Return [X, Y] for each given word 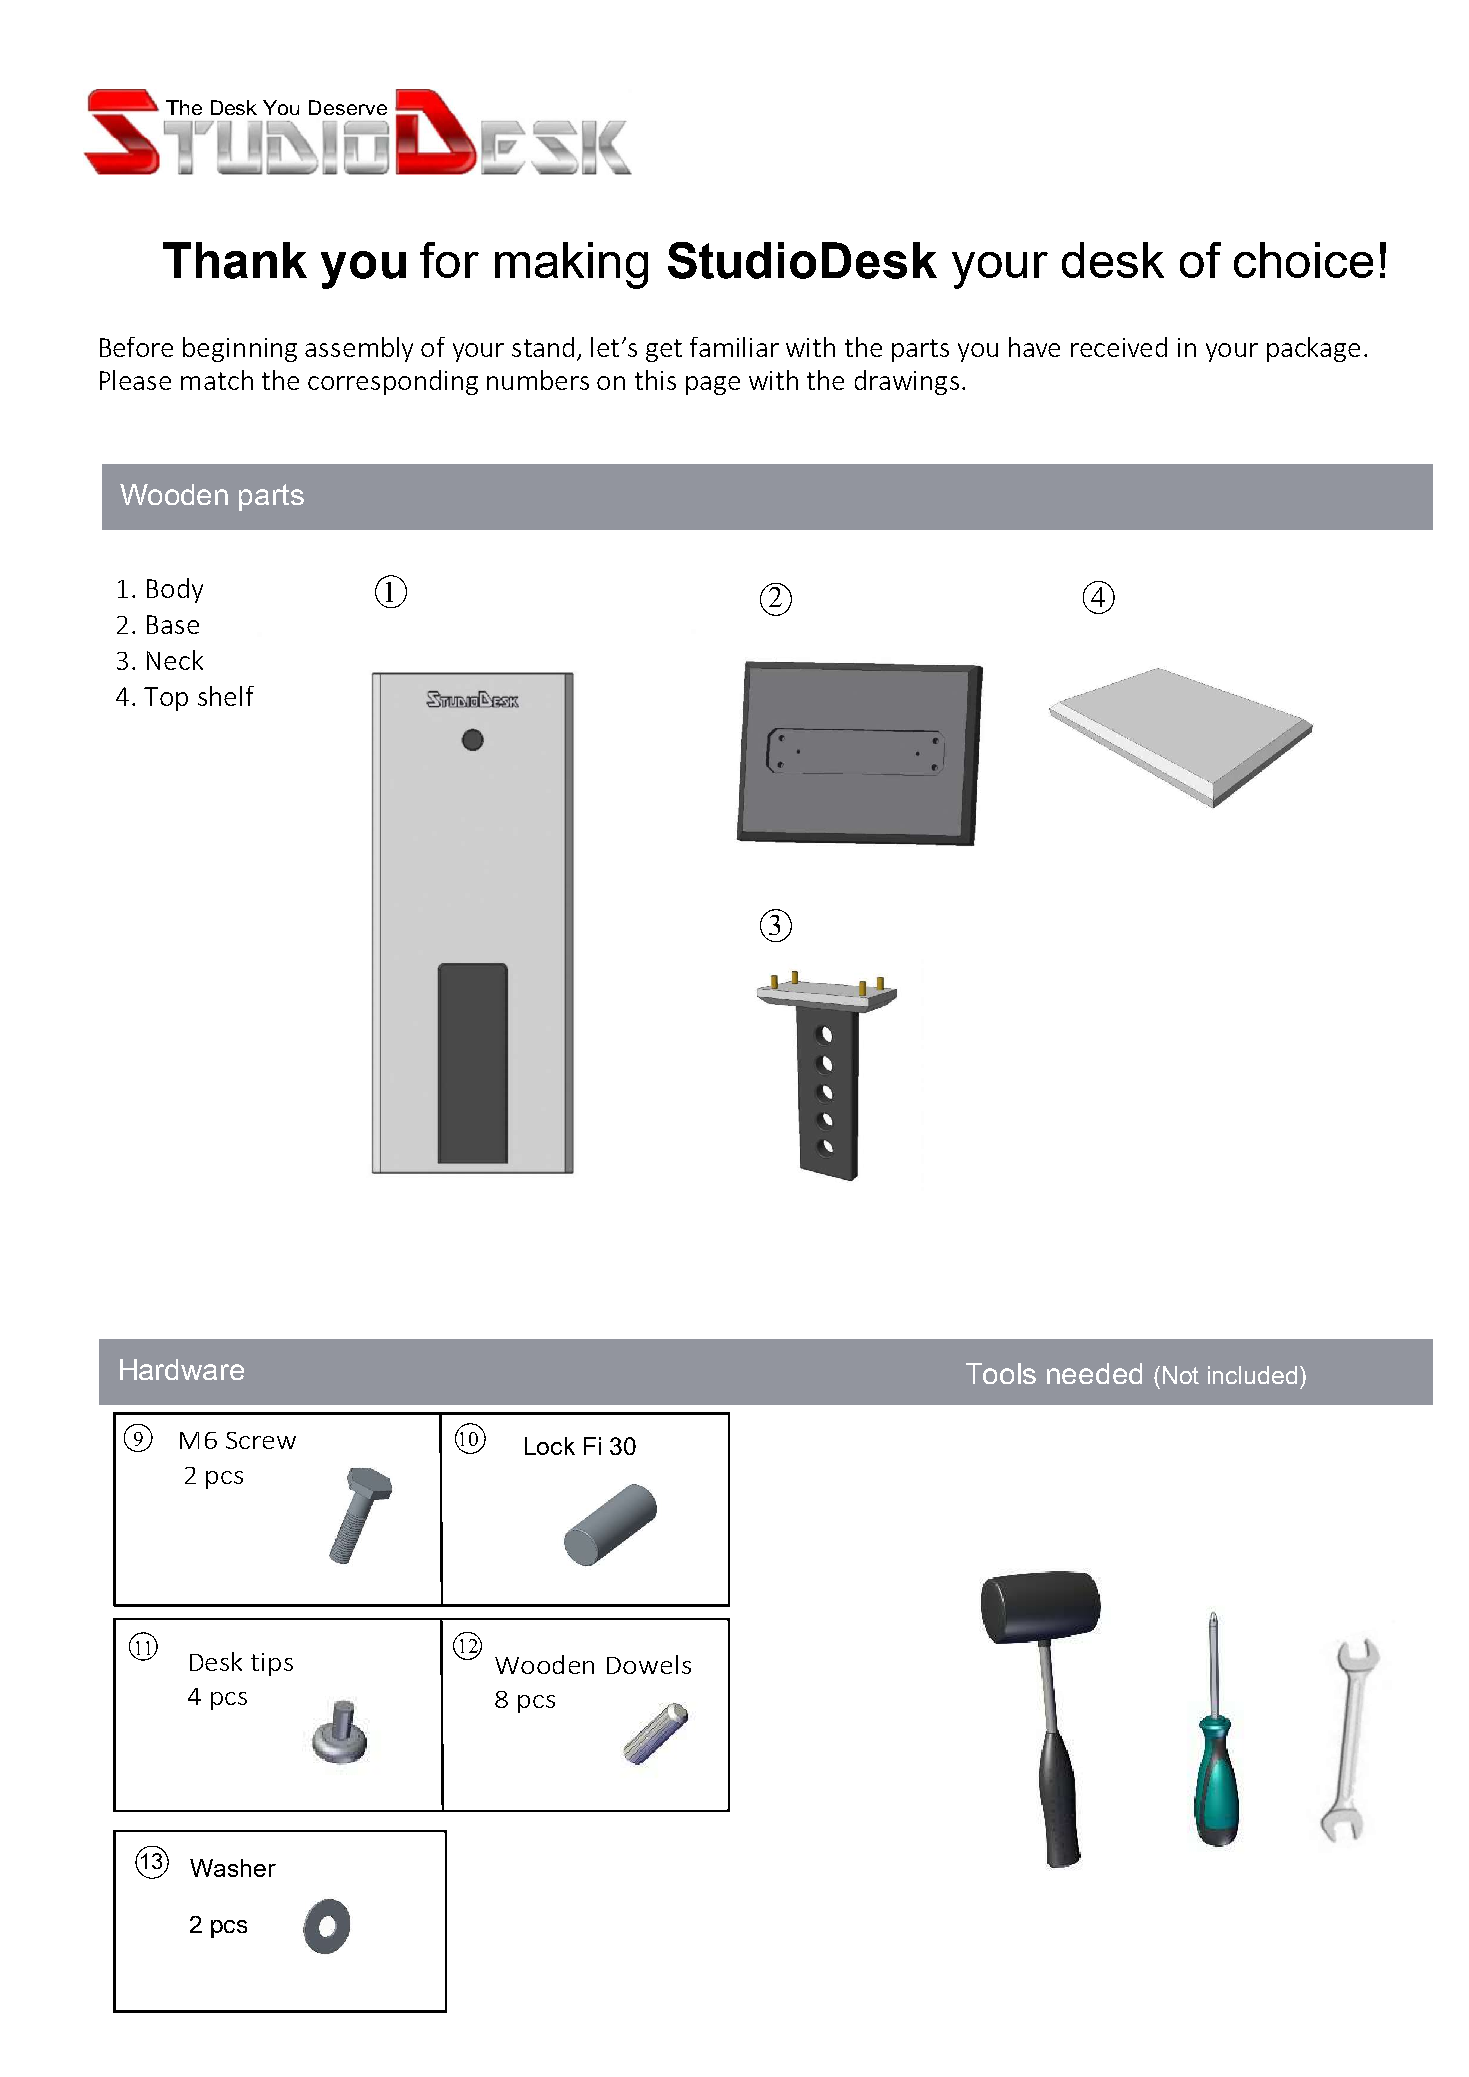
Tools [1001, 1373]
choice [1303, 260]
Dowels [649, 1664]
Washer [233, 1868]
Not [1181, 1375]
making [571, 265]
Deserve [348, 107]
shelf [226, 696]
